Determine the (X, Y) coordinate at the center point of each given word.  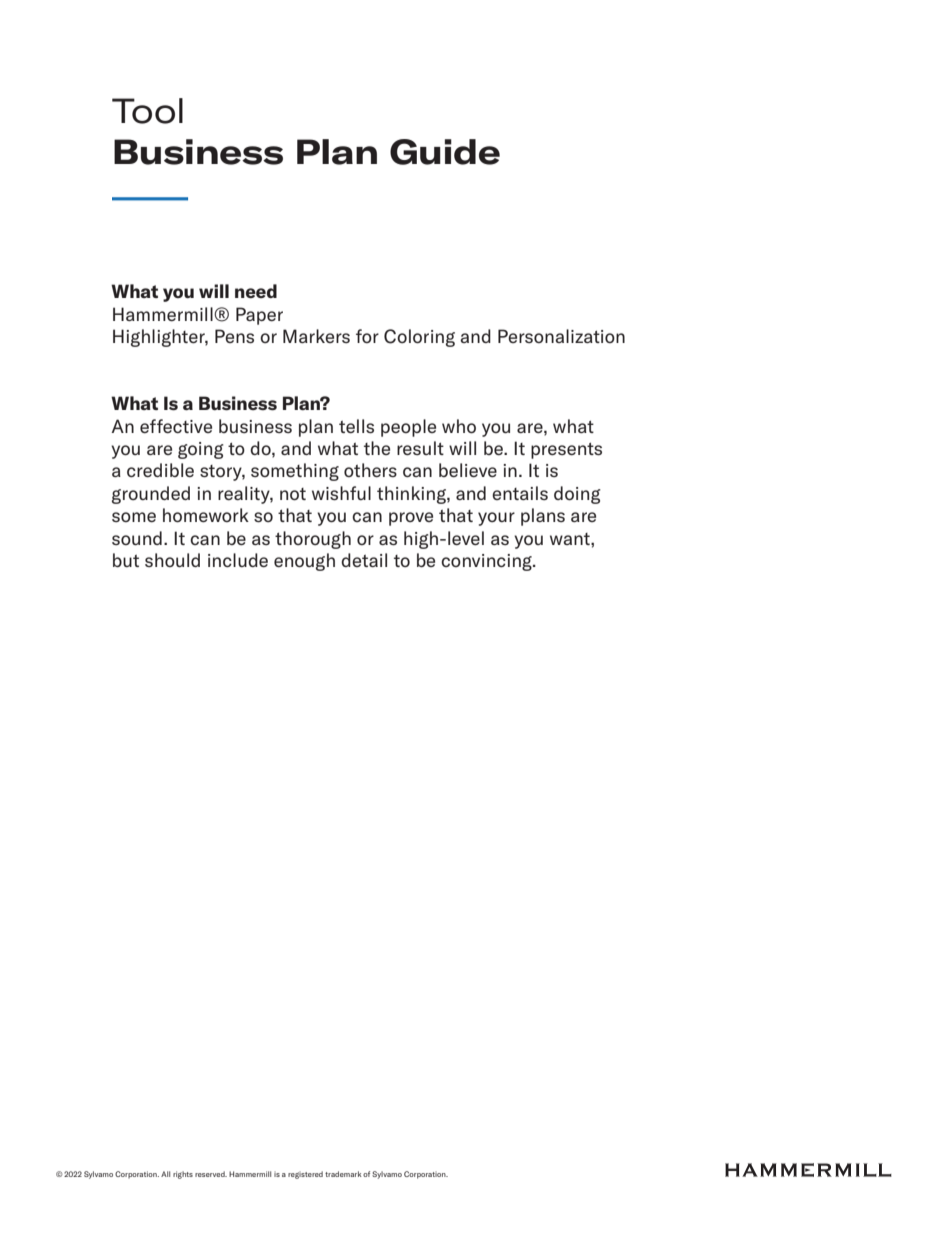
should (172, 560)
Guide (445, 152)
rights (183, 1175)
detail (364, 560)
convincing (487, 562)
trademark (343, 1174)
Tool (147, 111)
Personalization (561, 336)
